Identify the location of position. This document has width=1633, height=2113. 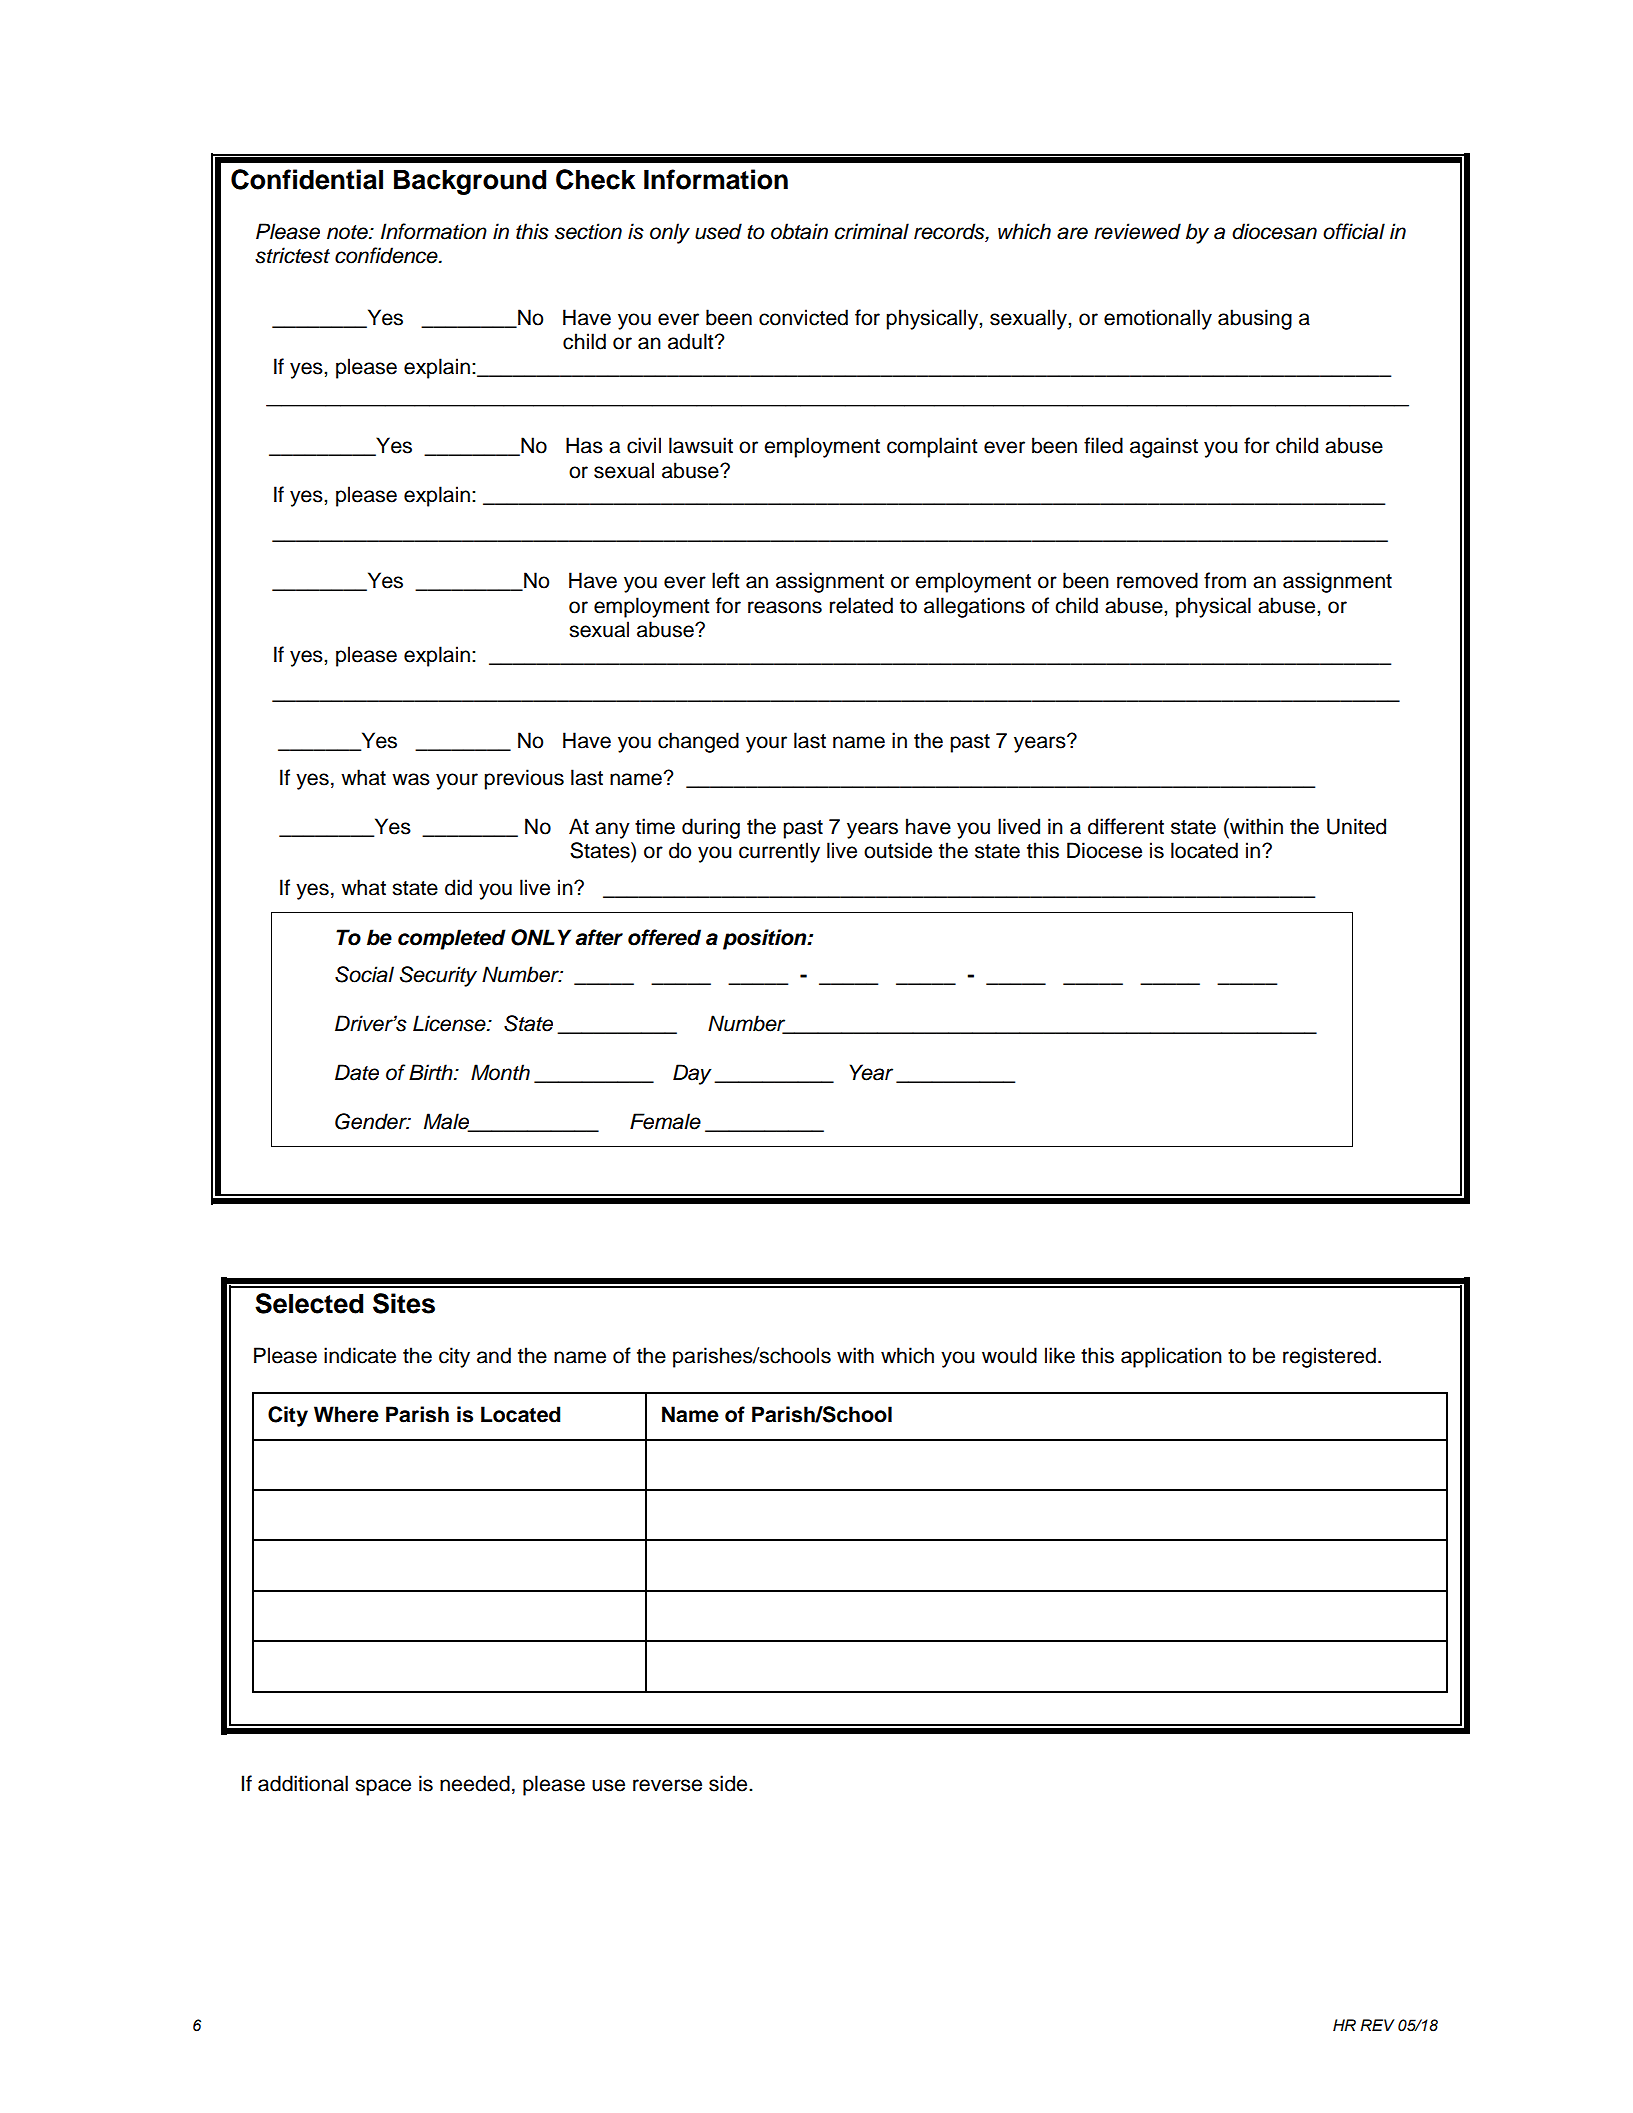
(766, 939).
